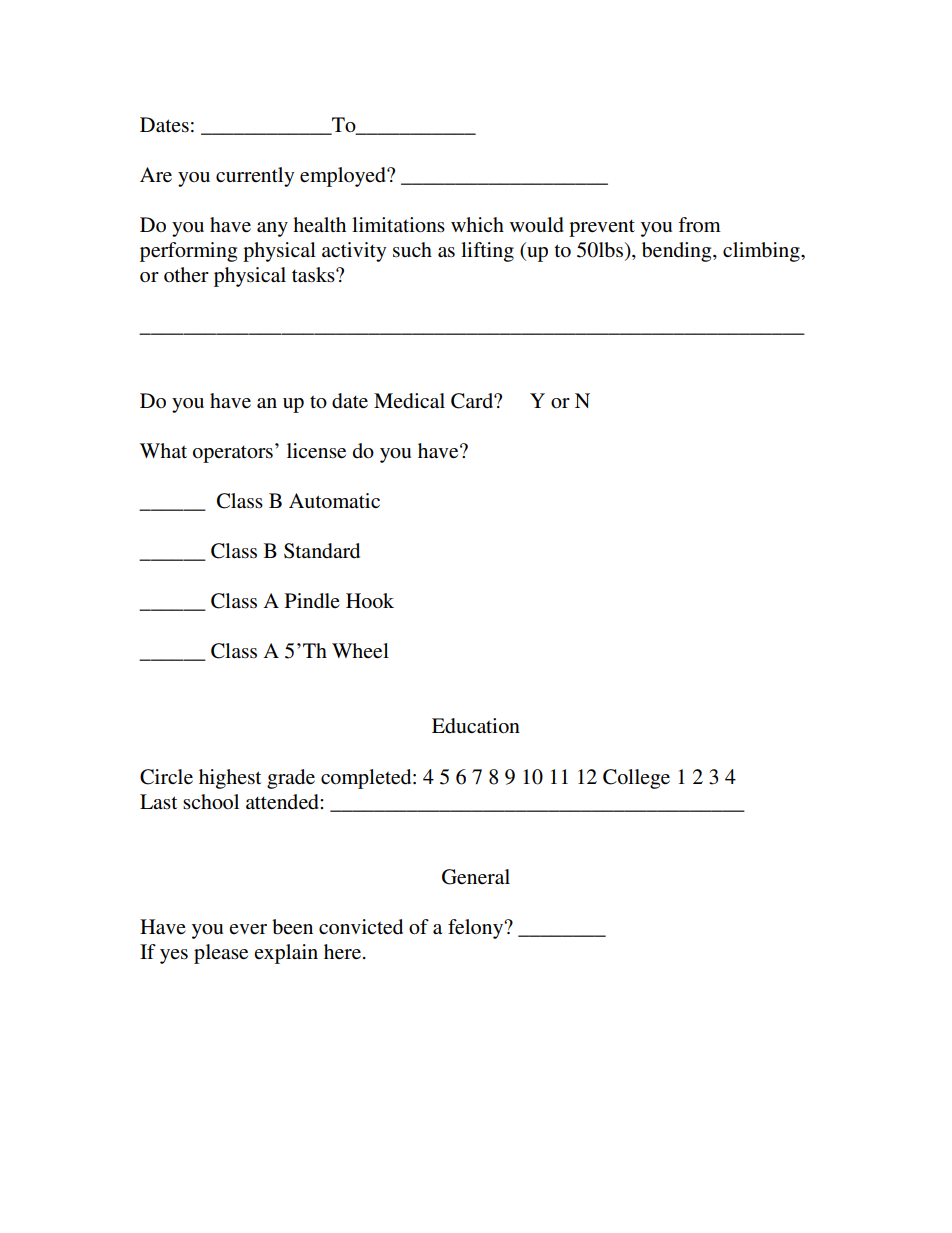  What do you see at coordinates (477, 224) in the page?
I see `which` at bounding box center [477, 224].
